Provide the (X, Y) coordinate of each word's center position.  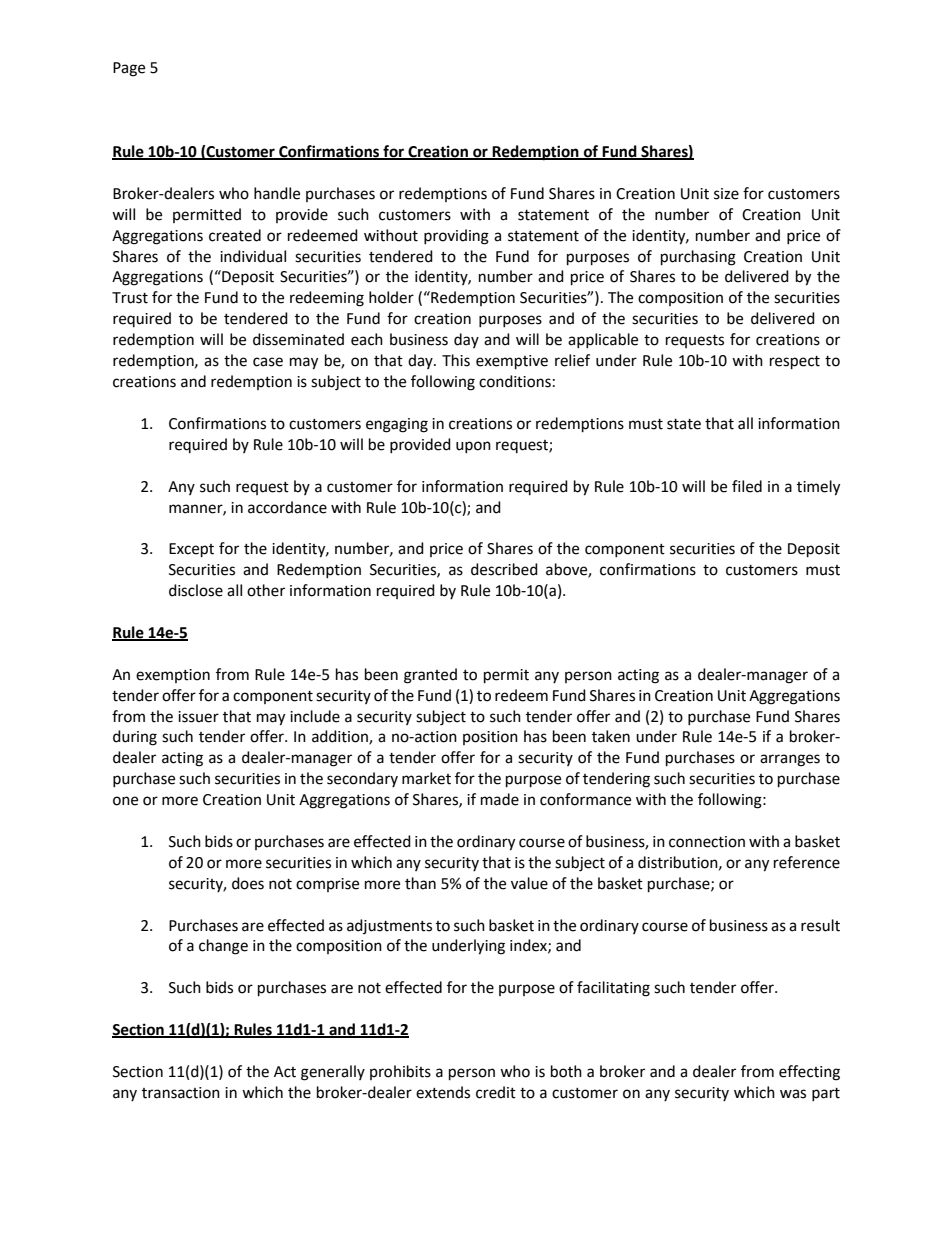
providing (456, 237)
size (726, 194)
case (268, 362)
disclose (196, 590)
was (793, 1094)
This (456, 360)
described (504, 569)
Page (129, 69)
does (248, 883)
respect (795, 363)
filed (747, 486)
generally (333, 1073)
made (500, 799)
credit (496, 1092)
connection (707, 842)
